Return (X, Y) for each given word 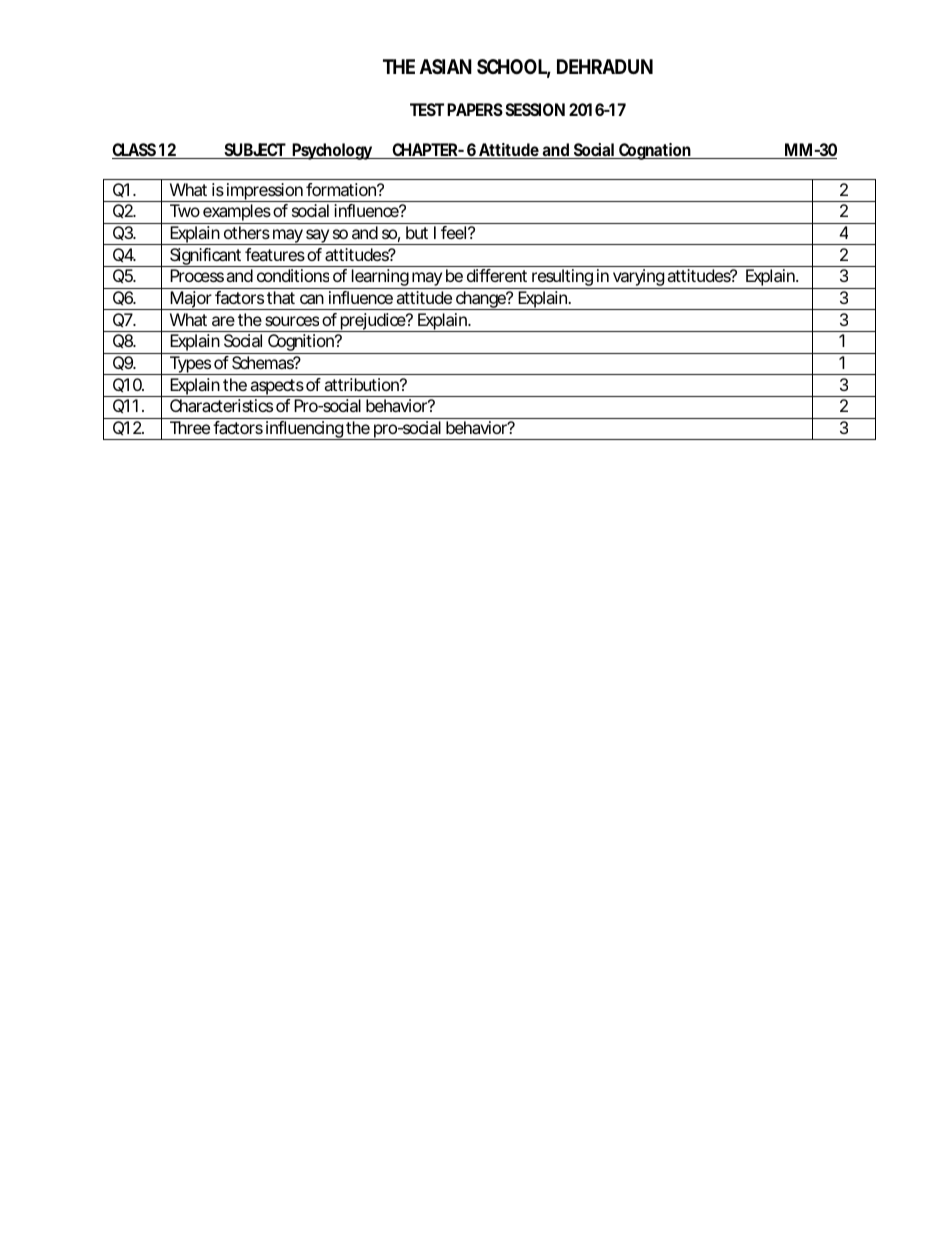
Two (185, 210)
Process (197, 275)
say (317, 237)
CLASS (135, 151)
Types (190, 365)
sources (292, 321)
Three (190, 427)
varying (638, 279)
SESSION (535, 109)
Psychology (333, 151)
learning (380, 279)
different (497, 275)
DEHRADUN (605, 66)
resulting (562, 279)
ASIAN (446, 66)
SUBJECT (254, 151)
